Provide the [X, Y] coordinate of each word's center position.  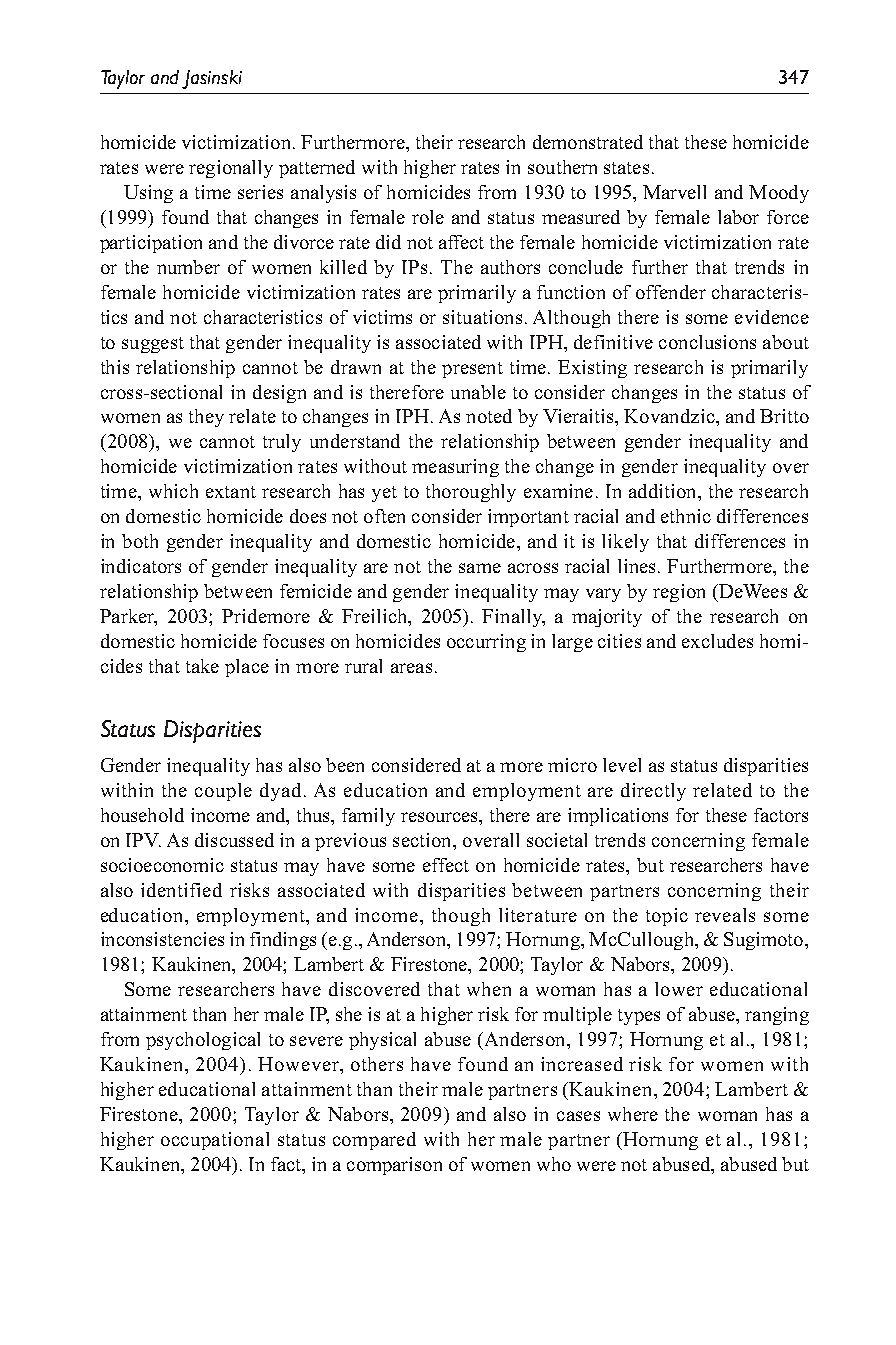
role [428, 217]
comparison [394, 1166]
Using [148, 194]
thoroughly [471, 493]
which [173, 491]
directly [653, 792]
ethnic [686, 516]
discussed [234, 840]
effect [446, 865]
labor [738, 217]
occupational [215, 1141]
